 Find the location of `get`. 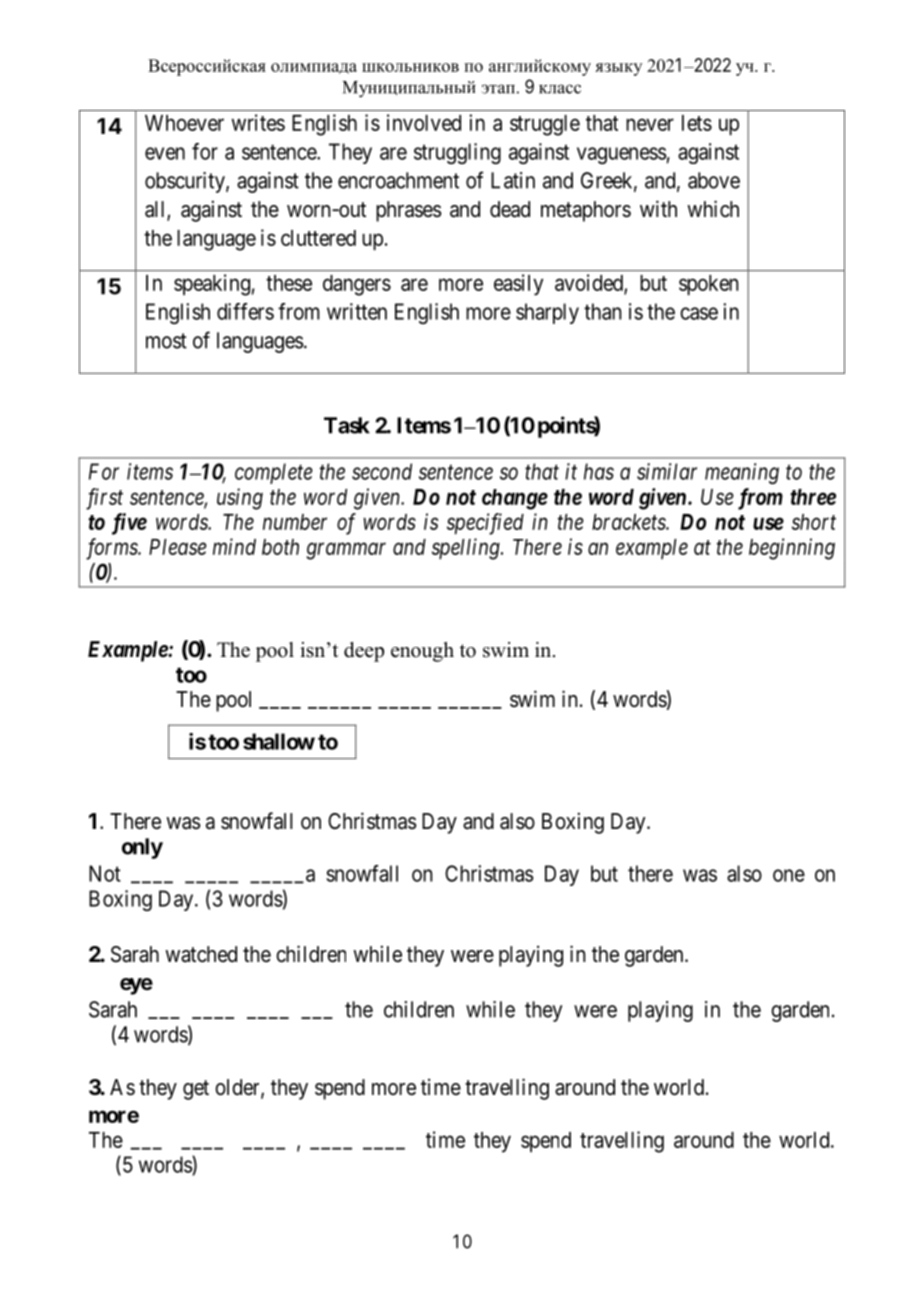

get is located at coordinates (196, 1090).
